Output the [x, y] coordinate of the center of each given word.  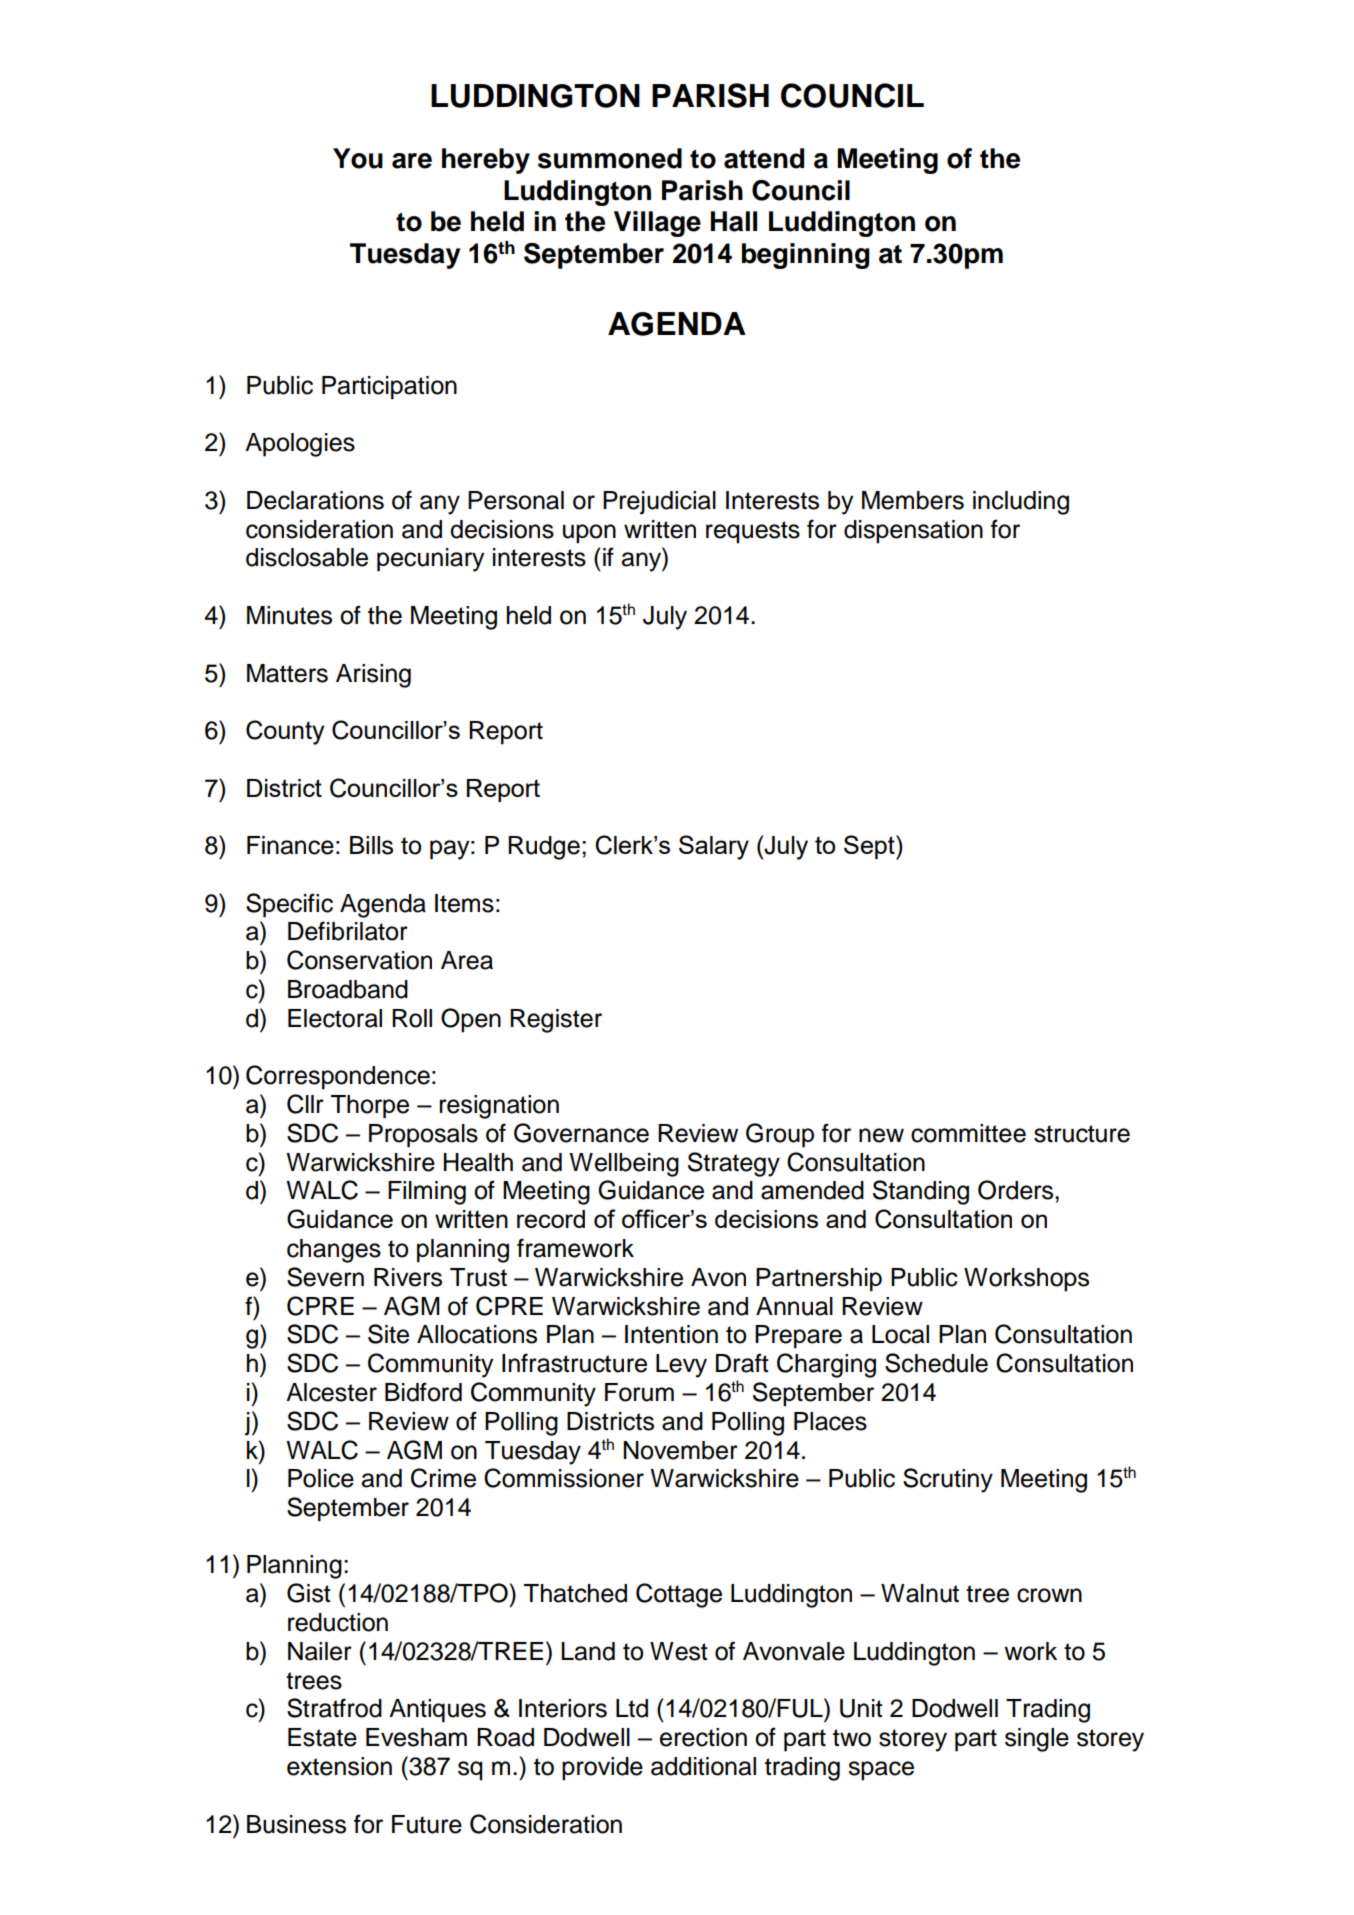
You [358, 158]
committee [968, 1133]
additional [703, 1766]
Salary [714, 847]
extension [339, 1766]
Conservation [359, 960]
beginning [806, 256]
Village [657, 224]
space [881, 1771]
